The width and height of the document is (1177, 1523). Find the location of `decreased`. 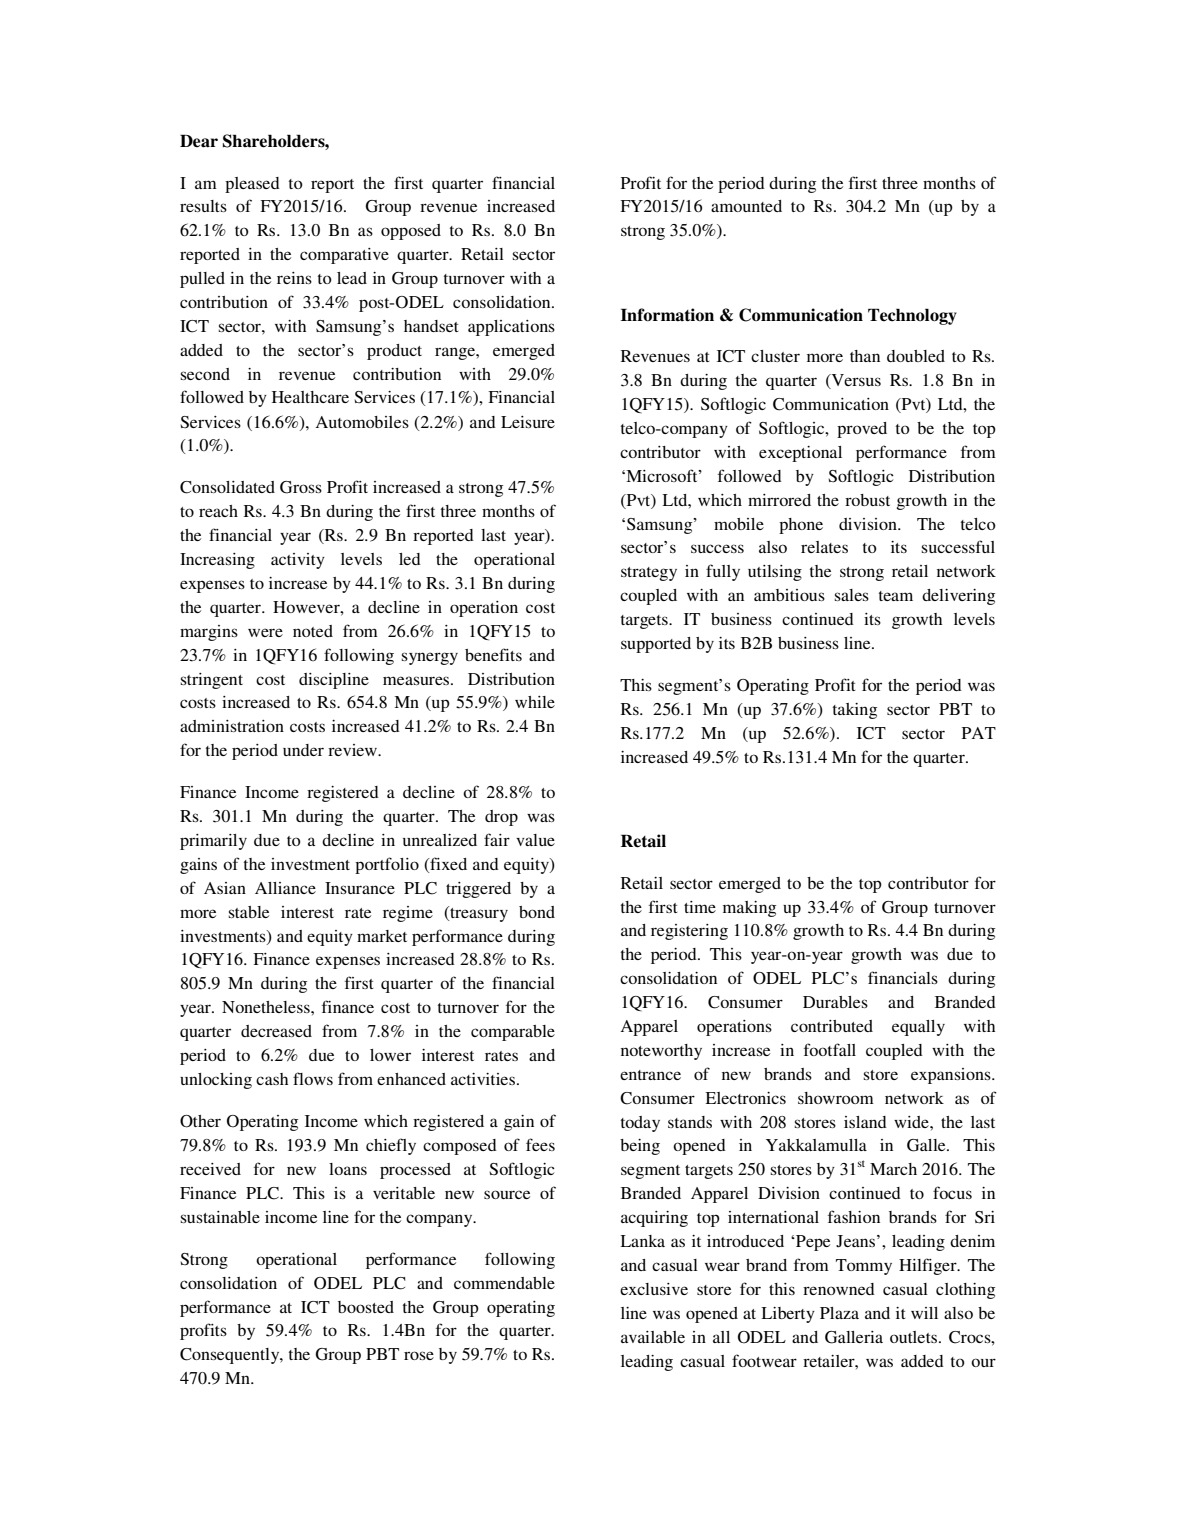

decreased is located at coordinates (276, 1031).
